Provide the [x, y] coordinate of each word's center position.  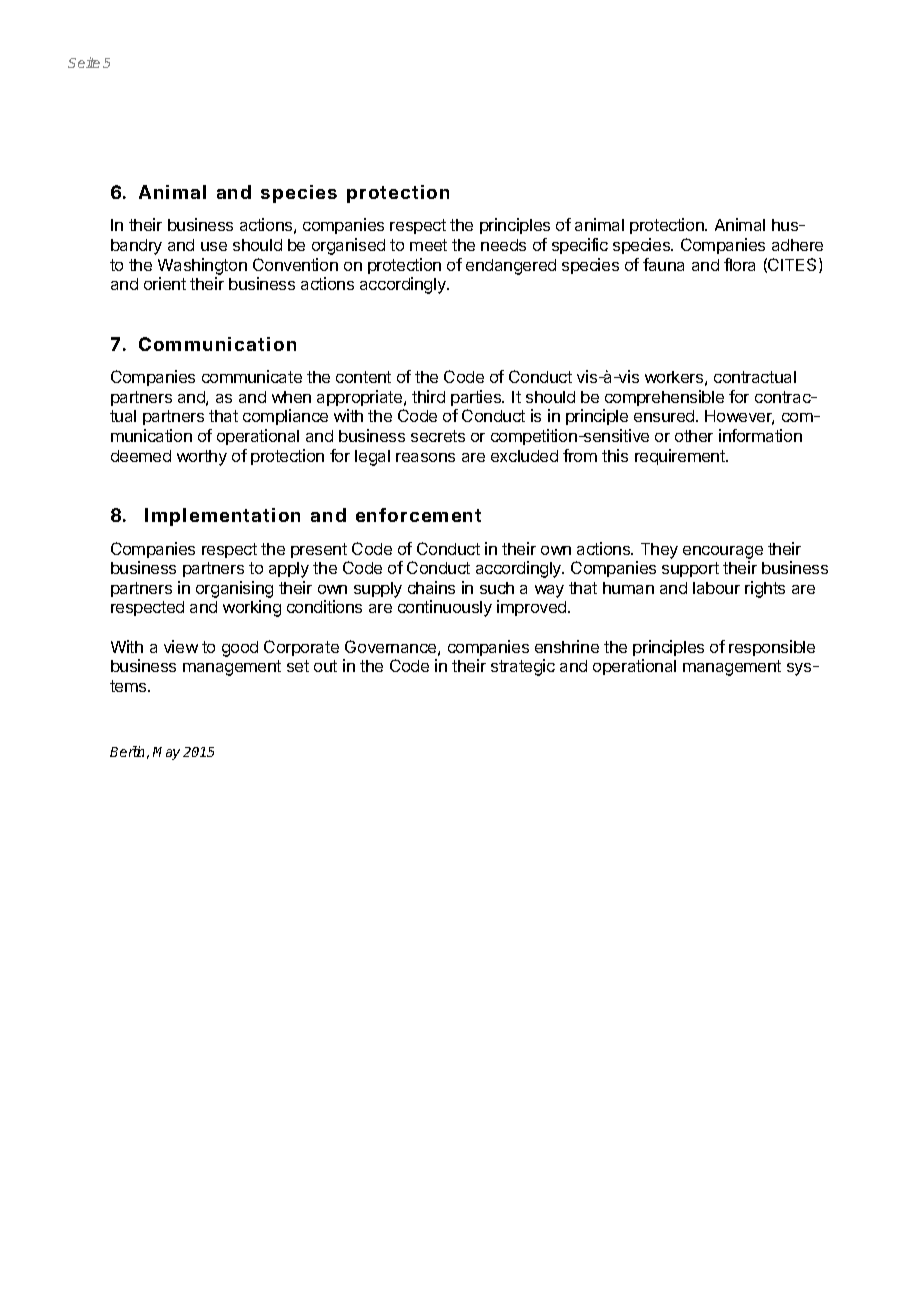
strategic [523, 667]
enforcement [418, 515]
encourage [723, 552]
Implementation [222, 517]
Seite [84, 62]
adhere [797, 245]
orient [165, 283]
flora [739, 264]
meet [428, 245]
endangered [511, 267]
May [166, 753]
